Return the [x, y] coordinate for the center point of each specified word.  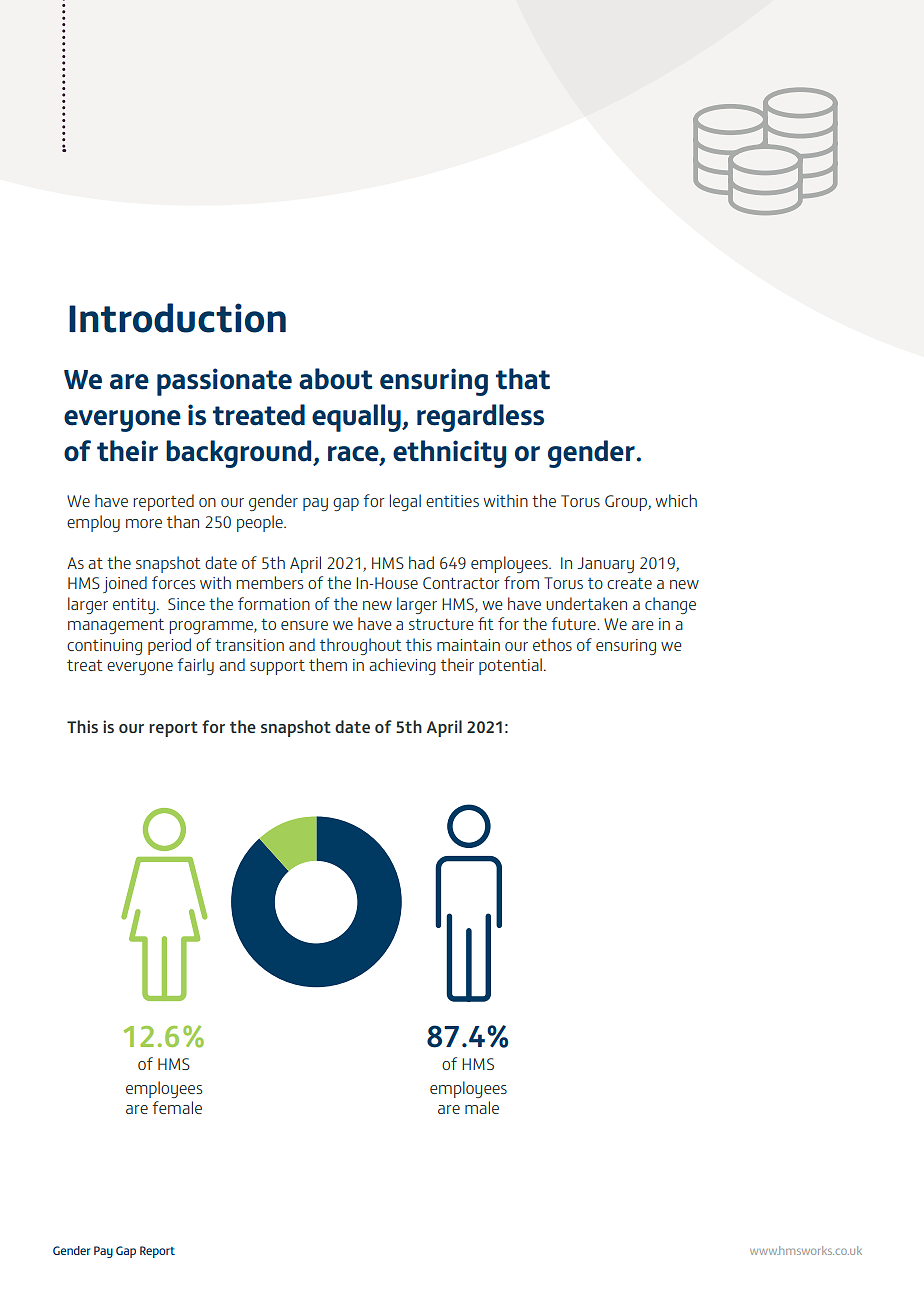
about [336, 379]
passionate [224, 382]
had [421, 562]
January [605, 565]
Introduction [177, 318]
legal [405, 502]
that [523, 379]
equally [357, 418]
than [183, 521]
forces [173, 582]
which [676, 500]
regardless [480, 418]
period [169, 646]
